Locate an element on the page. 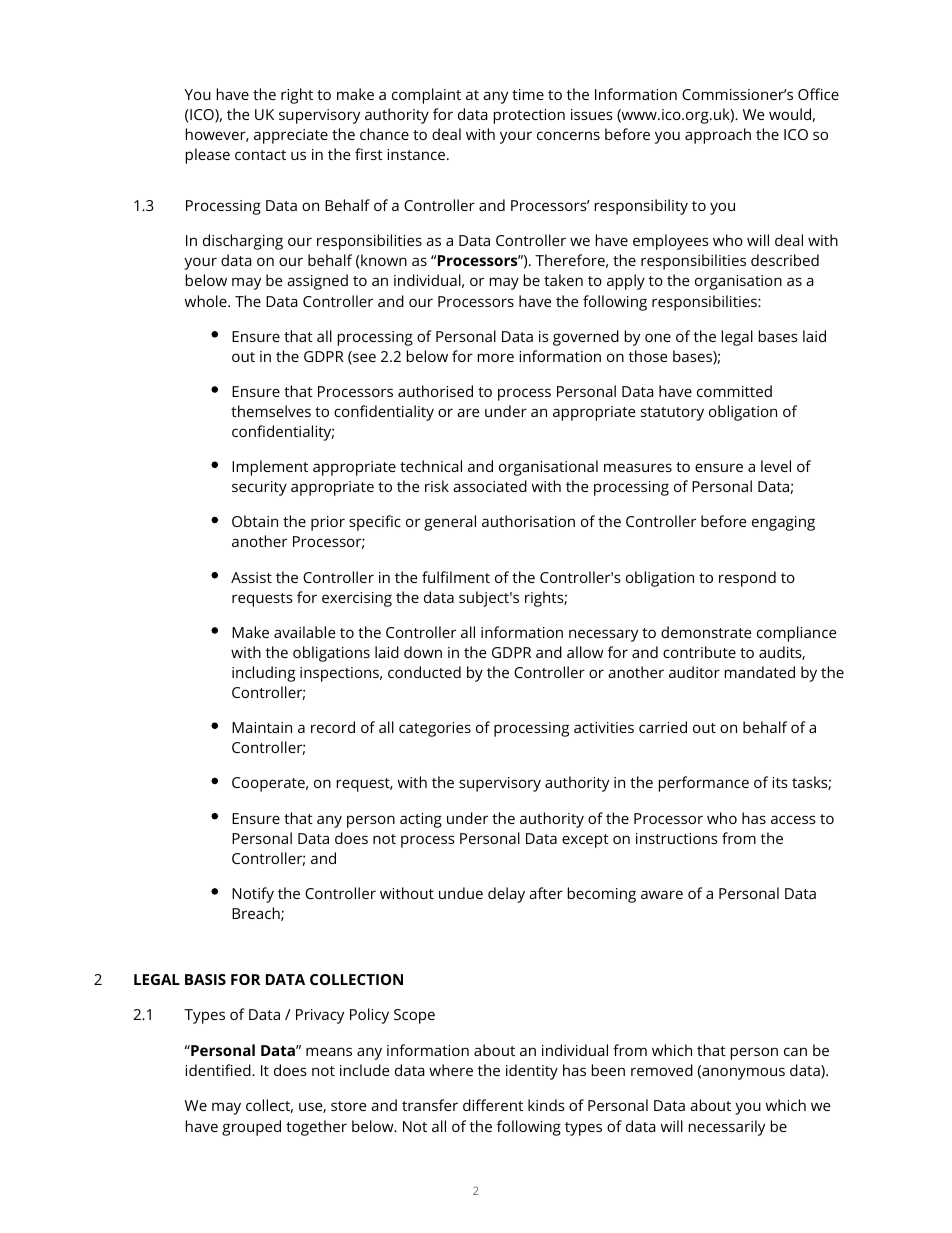 This document has height=1233, width=952. respond is located at coordinates (747, 579).
